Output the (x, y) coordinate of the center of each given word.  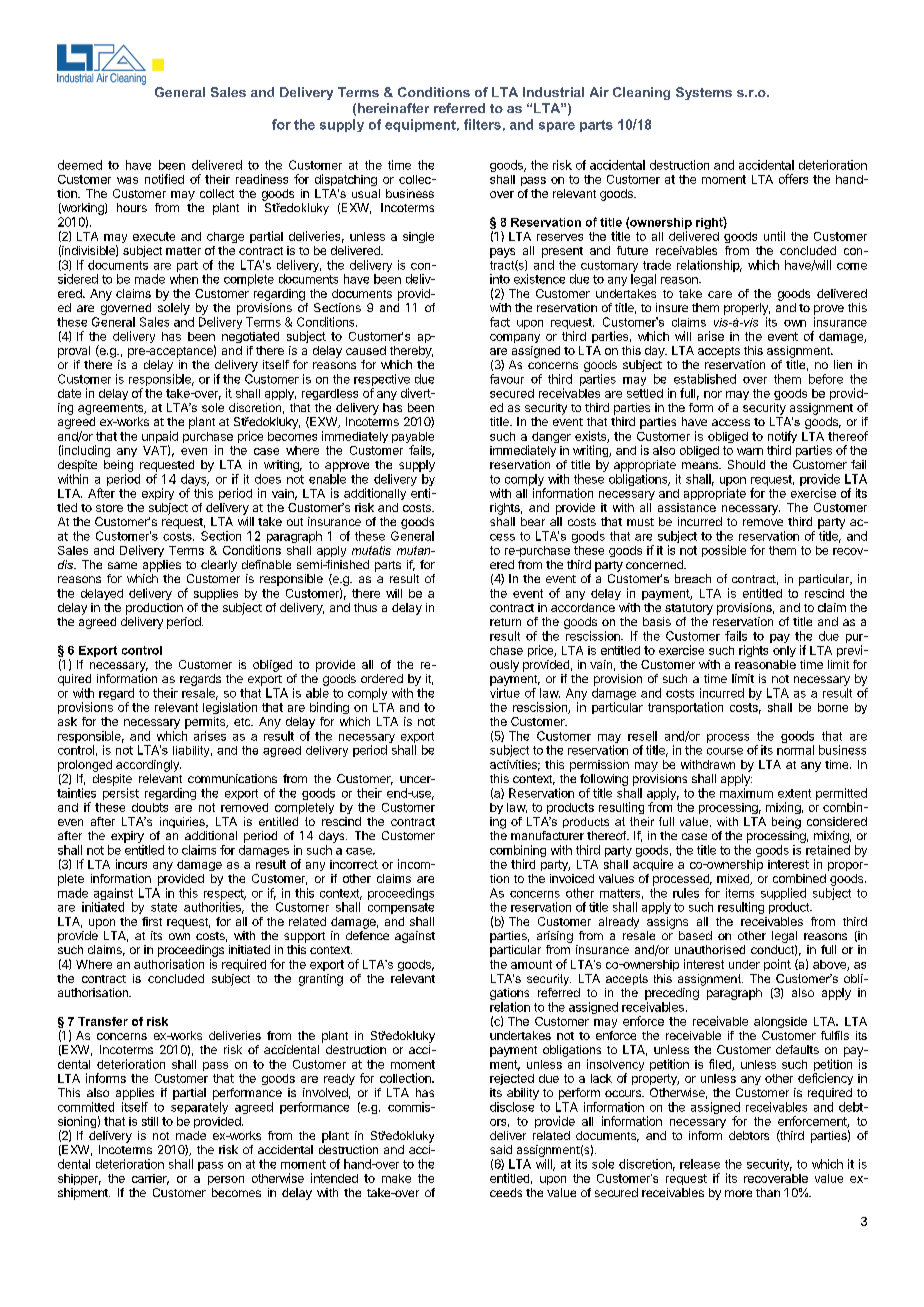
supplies (216, 594)
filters (482, 124)
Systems (704, 93)
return (505, 622)
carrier (150, 1179)
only (784, 651)
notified (164, 179)
